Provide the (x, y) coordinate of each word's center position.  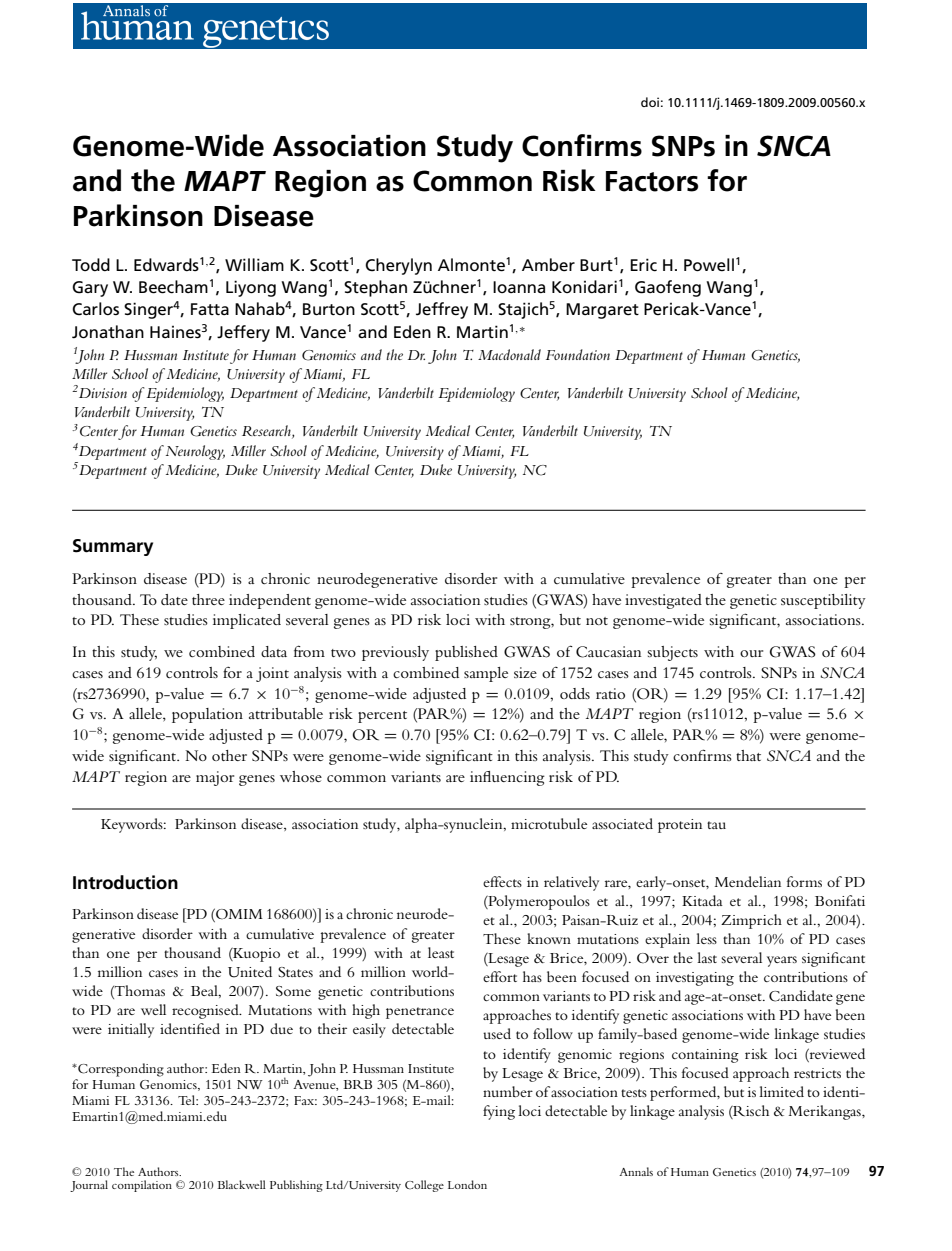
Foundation (578, 354)
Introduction (125, 882)
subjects (673, 653)
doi (650, 102)
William (254, 264)
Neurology (194, 452)
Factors (652, 181)
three (208, 599)
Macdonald (509, 354)
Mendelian (748, 881)
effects (502, 881)
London (467, 1184)
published (466, 653)
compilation (142, 1186)
